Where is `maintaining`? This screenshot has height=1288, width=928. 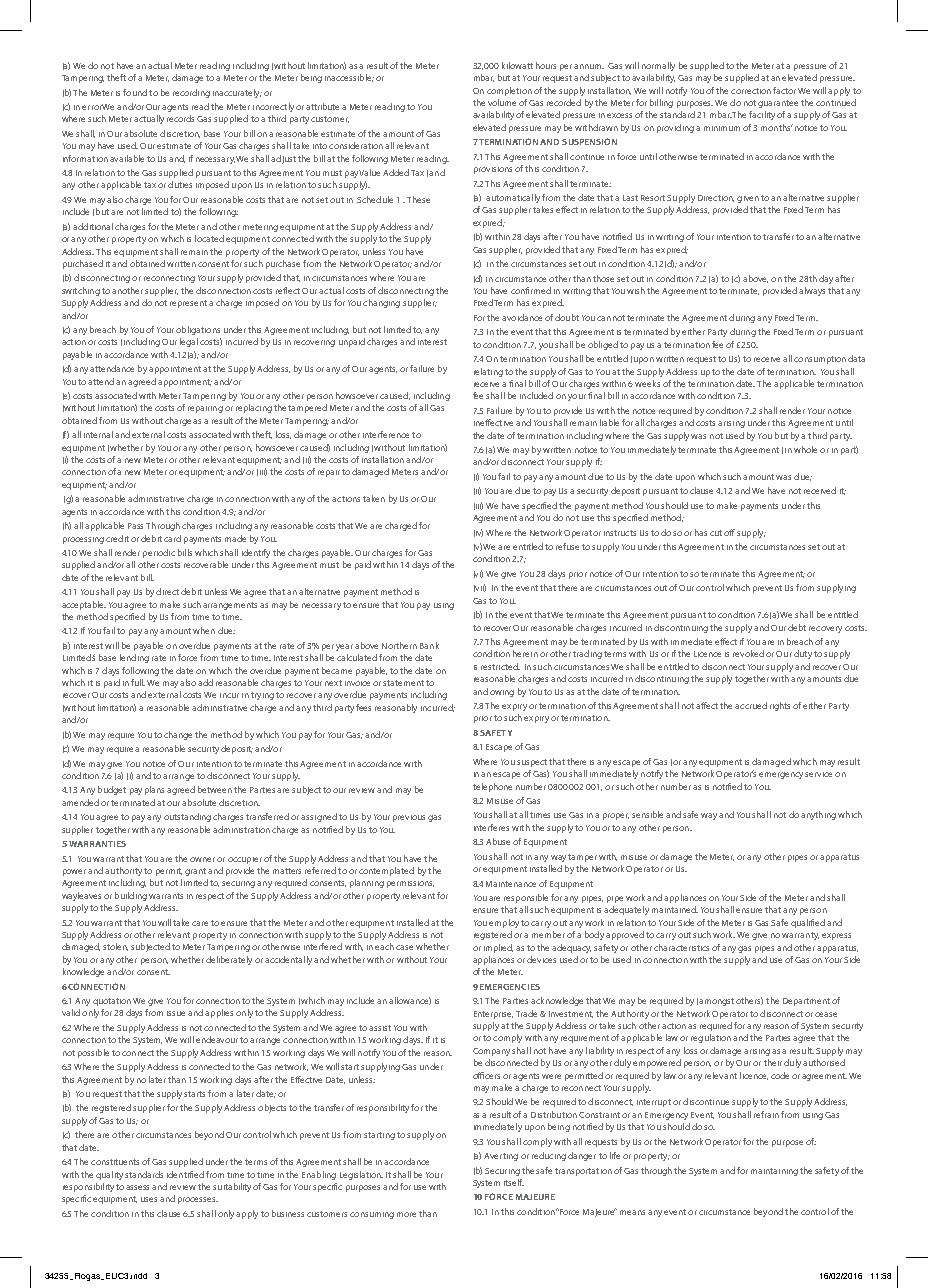
maintaining is located at coordinates (774, 1172).
